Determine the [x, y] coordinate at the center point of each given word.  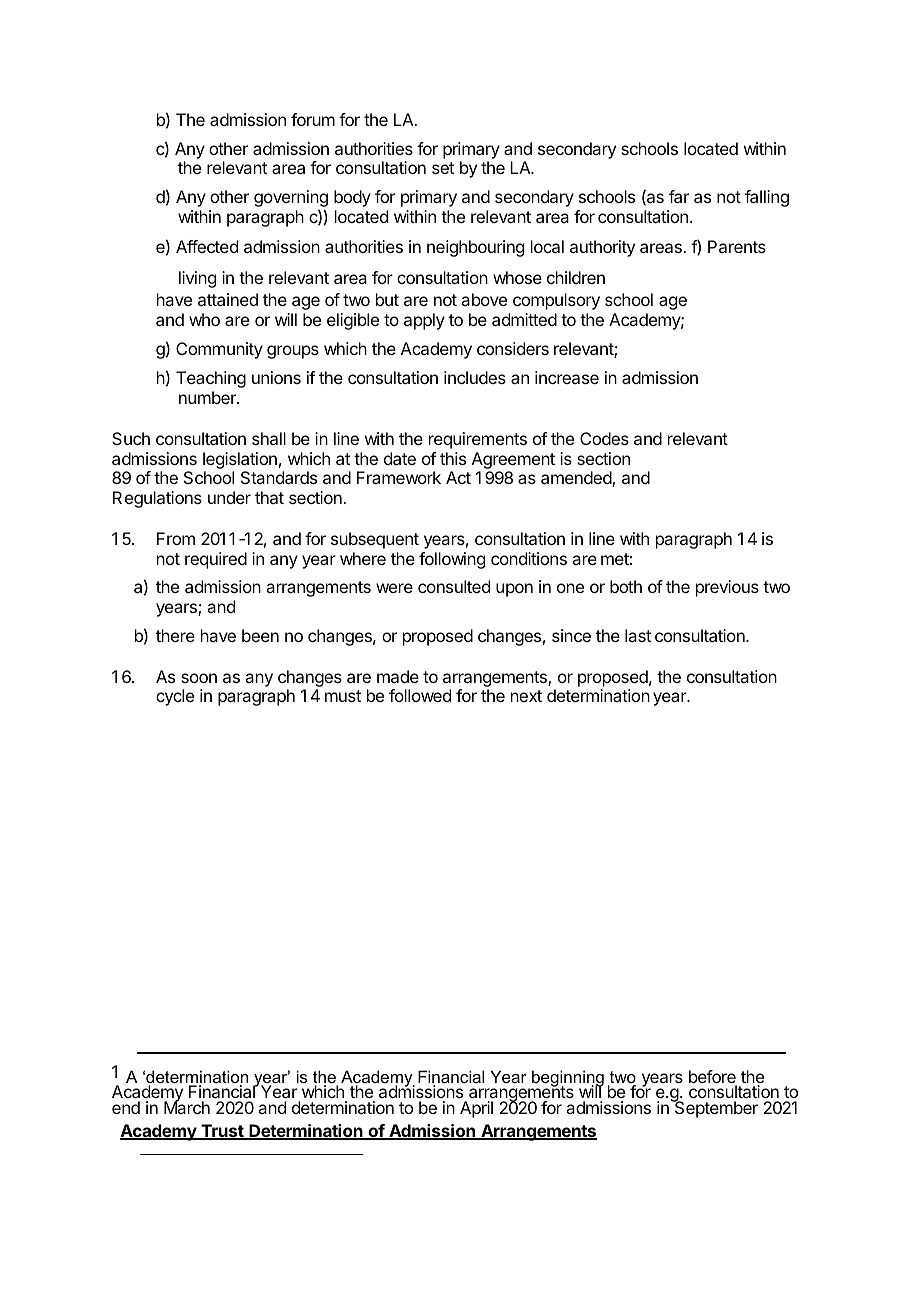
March [187, 1107]
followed [420, 695]
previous [727, 588]
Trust [222, 1132]
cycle [175, 697]
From [176, 538]
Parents [737, 246]
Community [219, 350]
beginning [567, 1080]
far [679, 196]
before [713, 1078]
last [638, 635]
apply [424, 321]
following [452, 560]
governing [291, 200]
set [443, 168]
